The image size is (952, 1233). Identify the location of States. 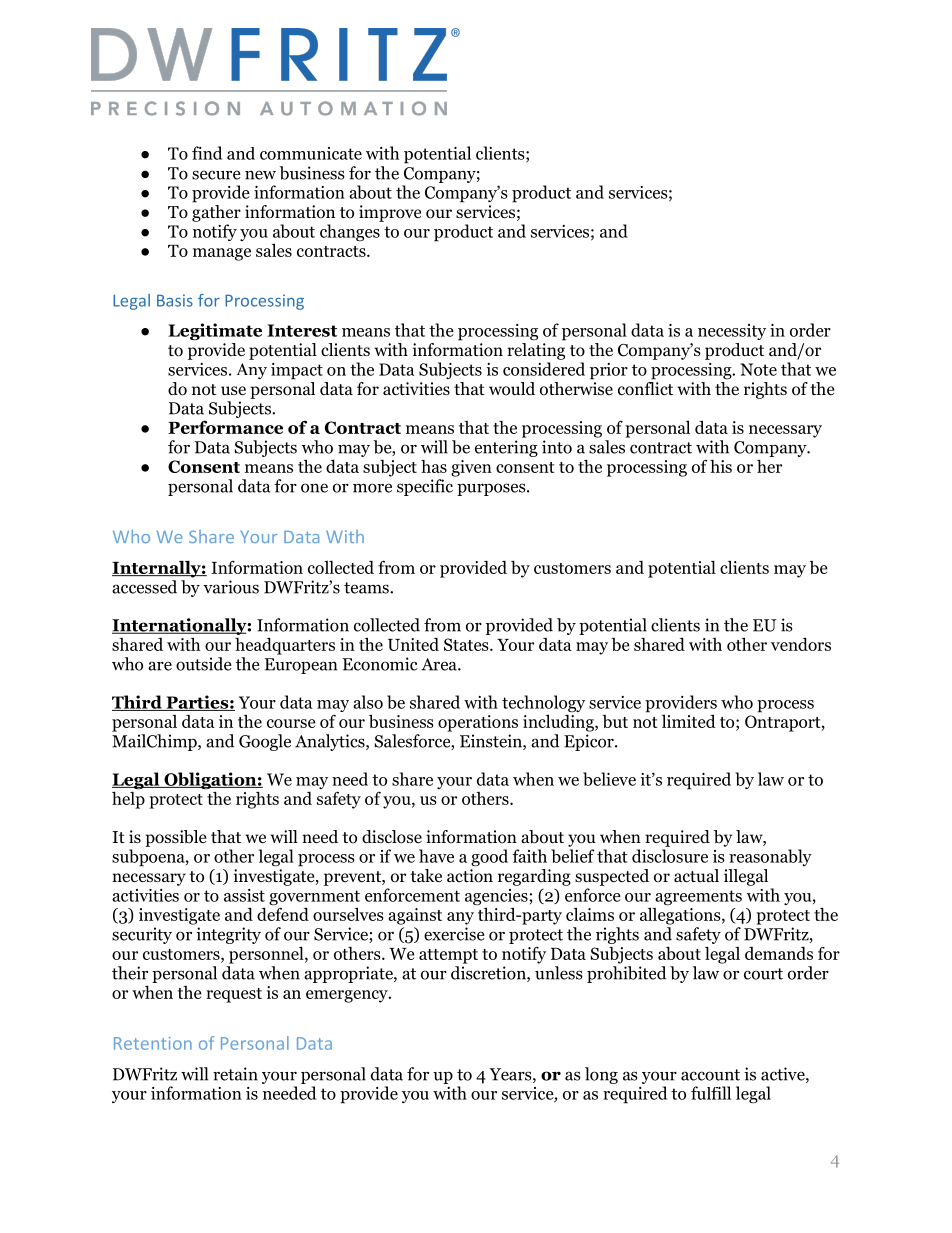
(467, 644).
